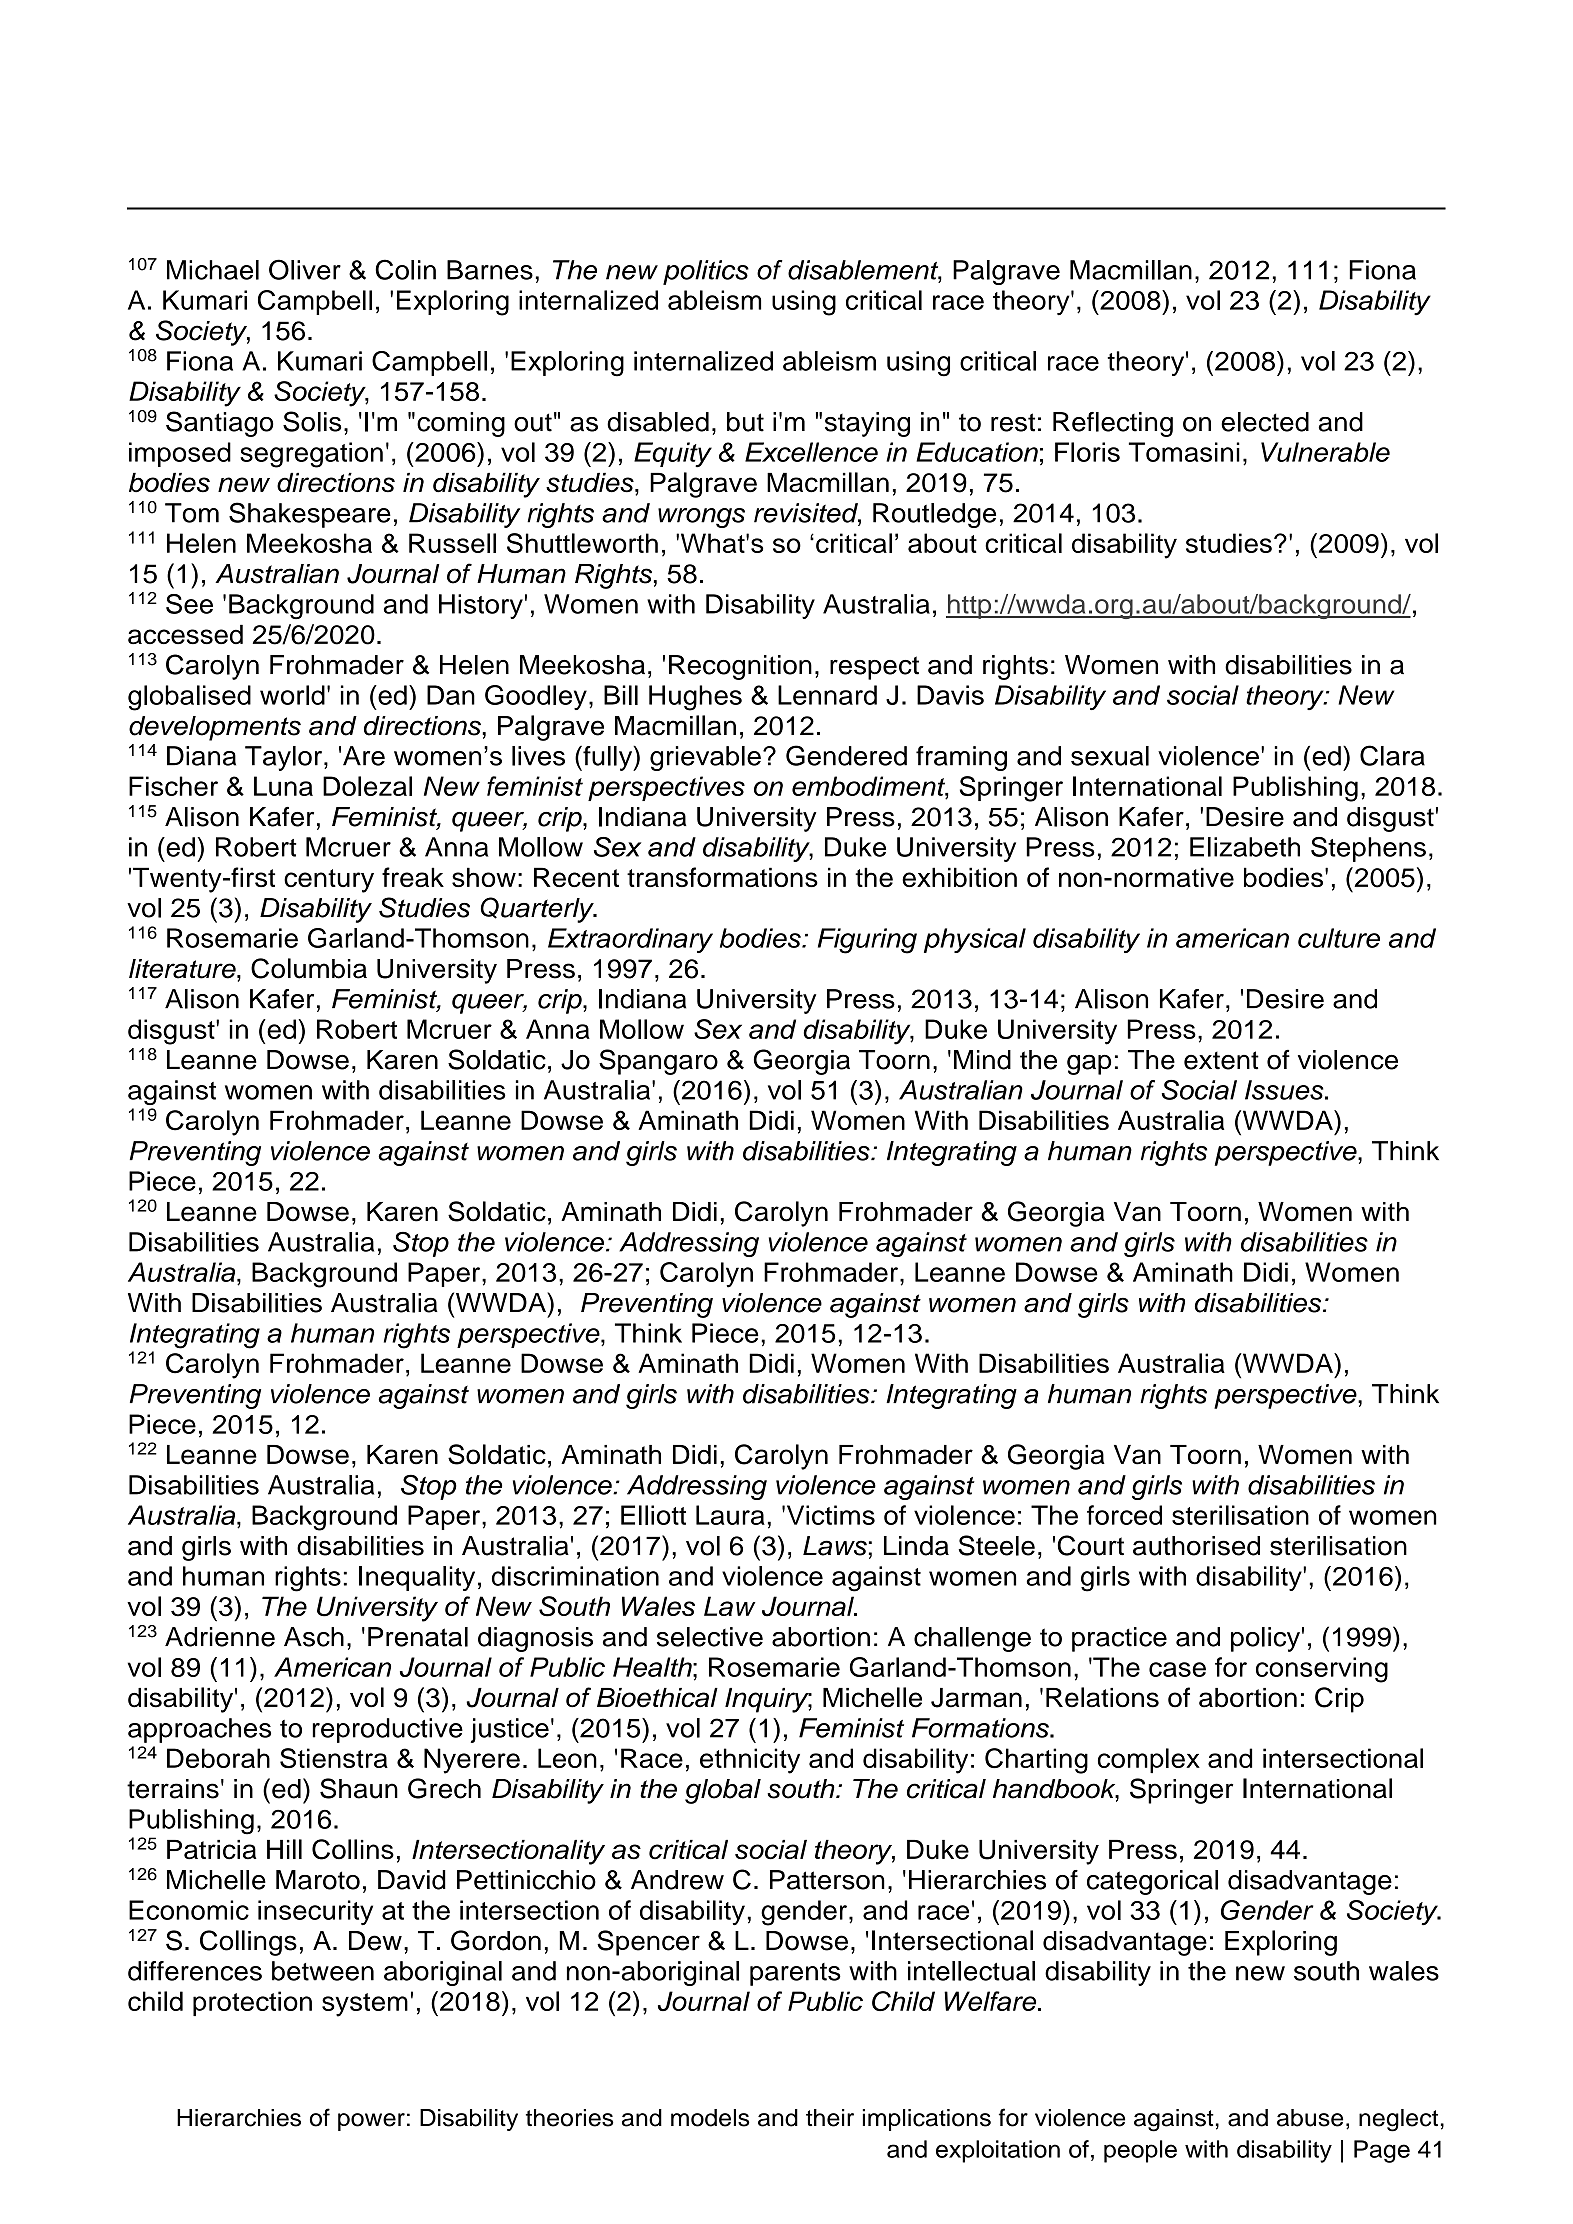  What do you see at coordinates (1265, 422) in the image?
I see `elected` at bounding box center [1265, 422].
